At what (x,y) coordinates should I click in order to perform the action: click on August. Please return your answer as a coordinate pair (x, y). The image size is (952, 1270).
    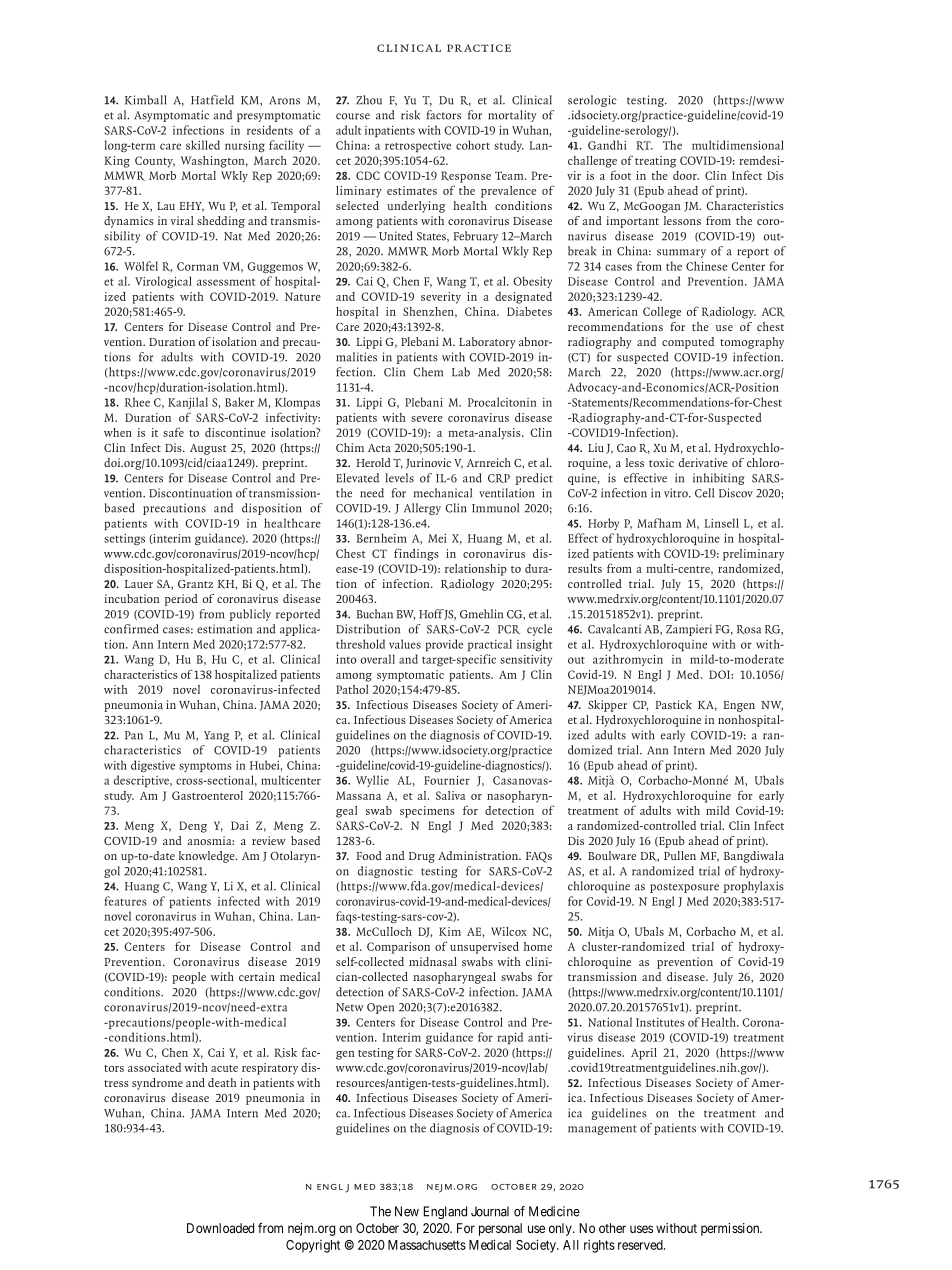
    Looking at the image, I should click on (208, 449).
